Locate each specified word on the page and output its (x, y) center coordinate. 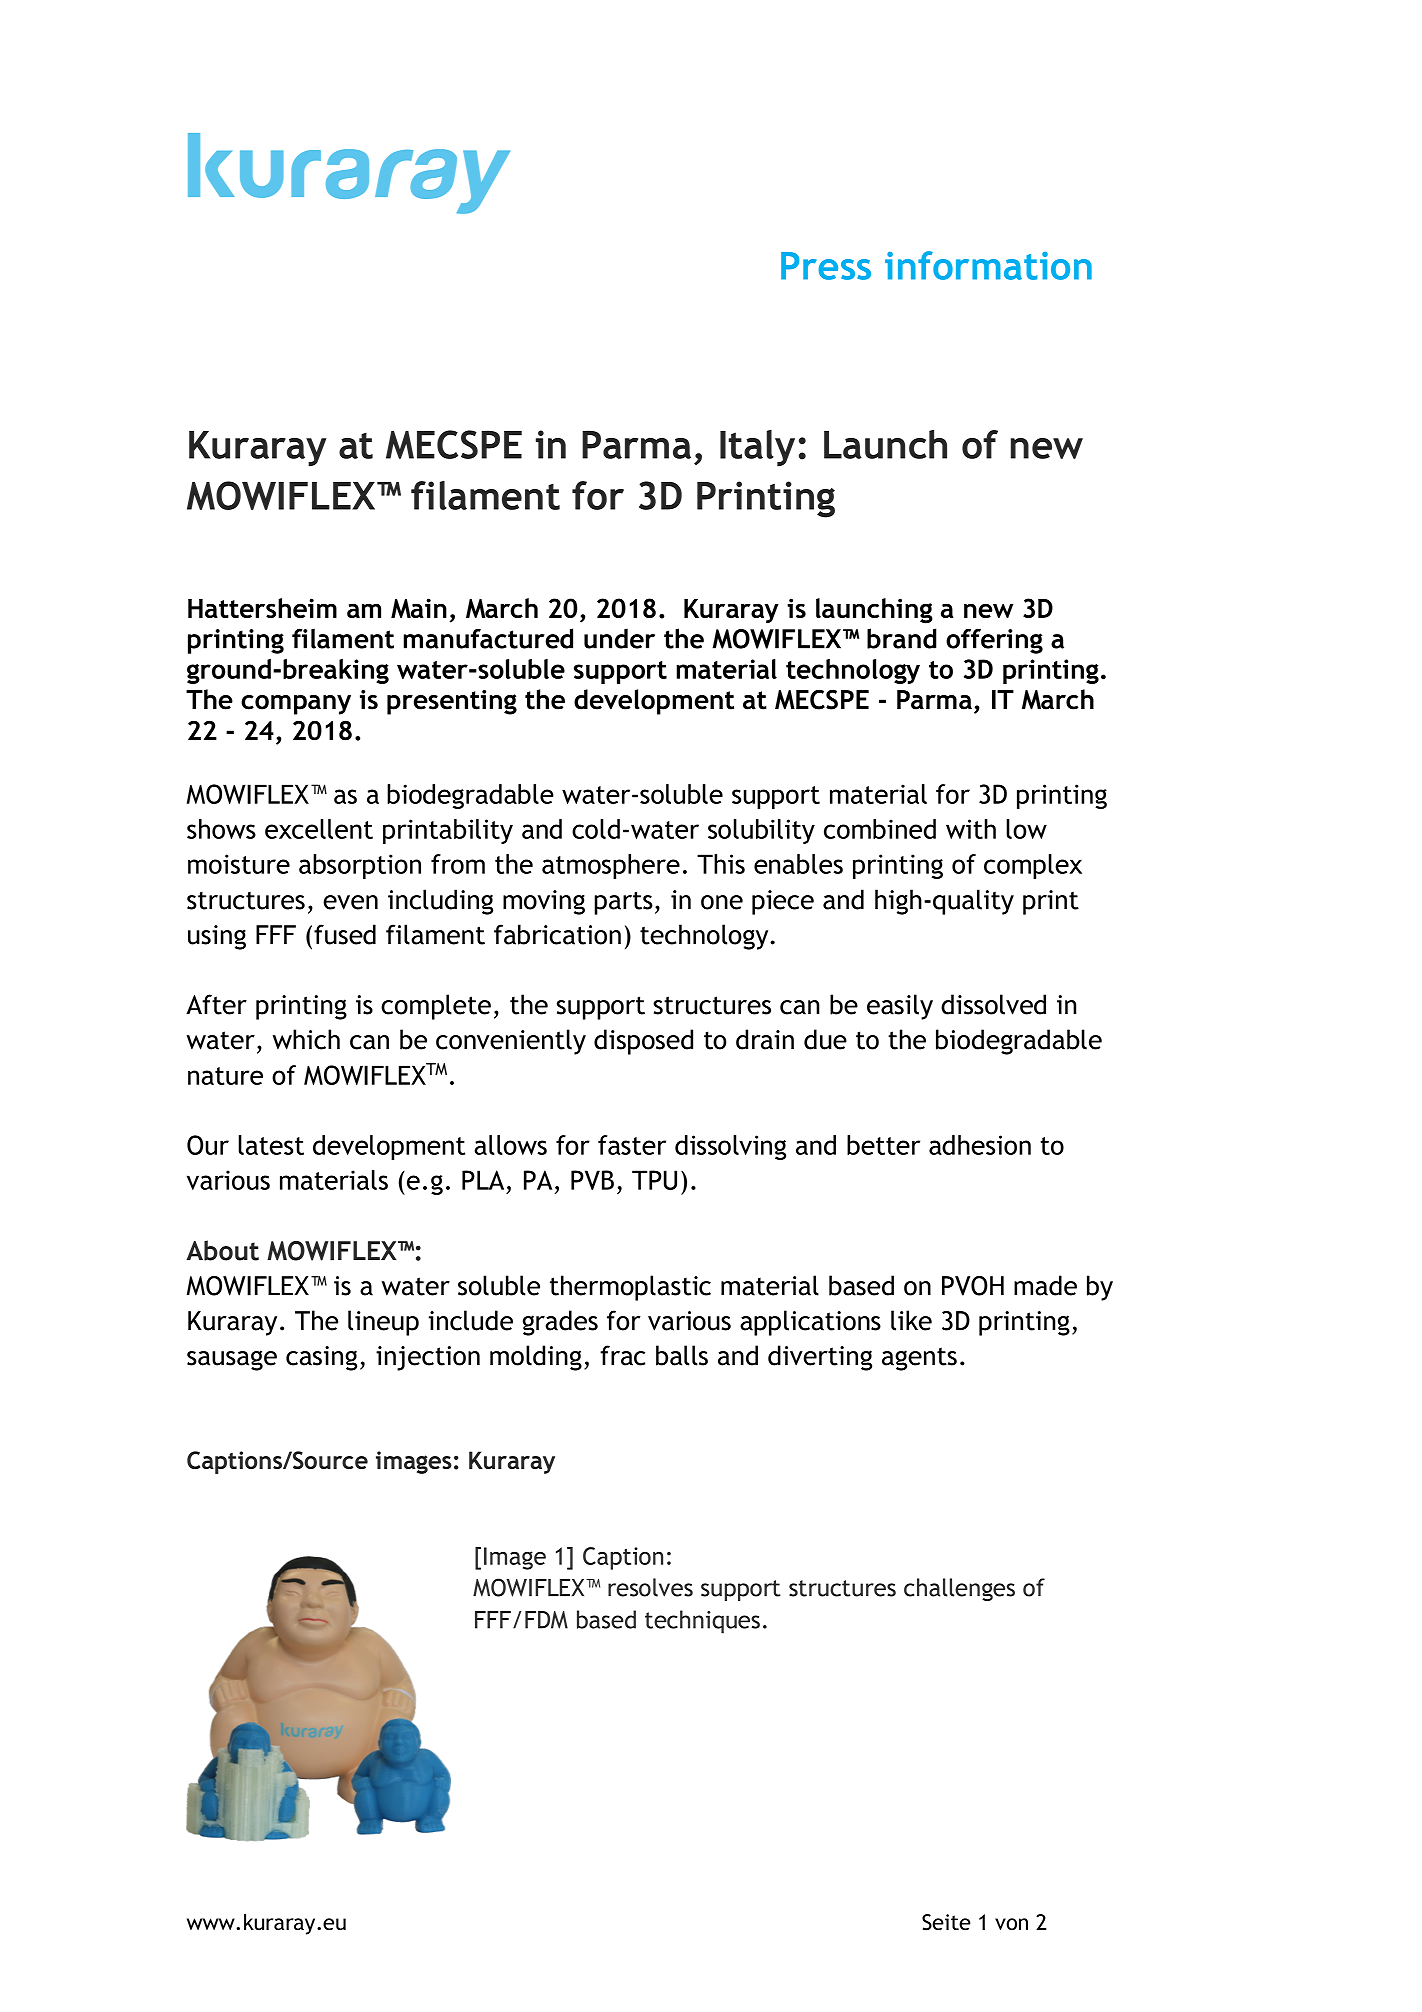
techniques (702, 1622)
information (988, 265)
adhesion (980, 1145)
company (296, 705)
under (619, 638)
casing (321, 1358)
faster (632, 1145)
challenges (959, 1589)
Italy (757, 448)
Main (419, 608)
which (306, 1039)
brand (902, 638)
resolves (650, 1587)
